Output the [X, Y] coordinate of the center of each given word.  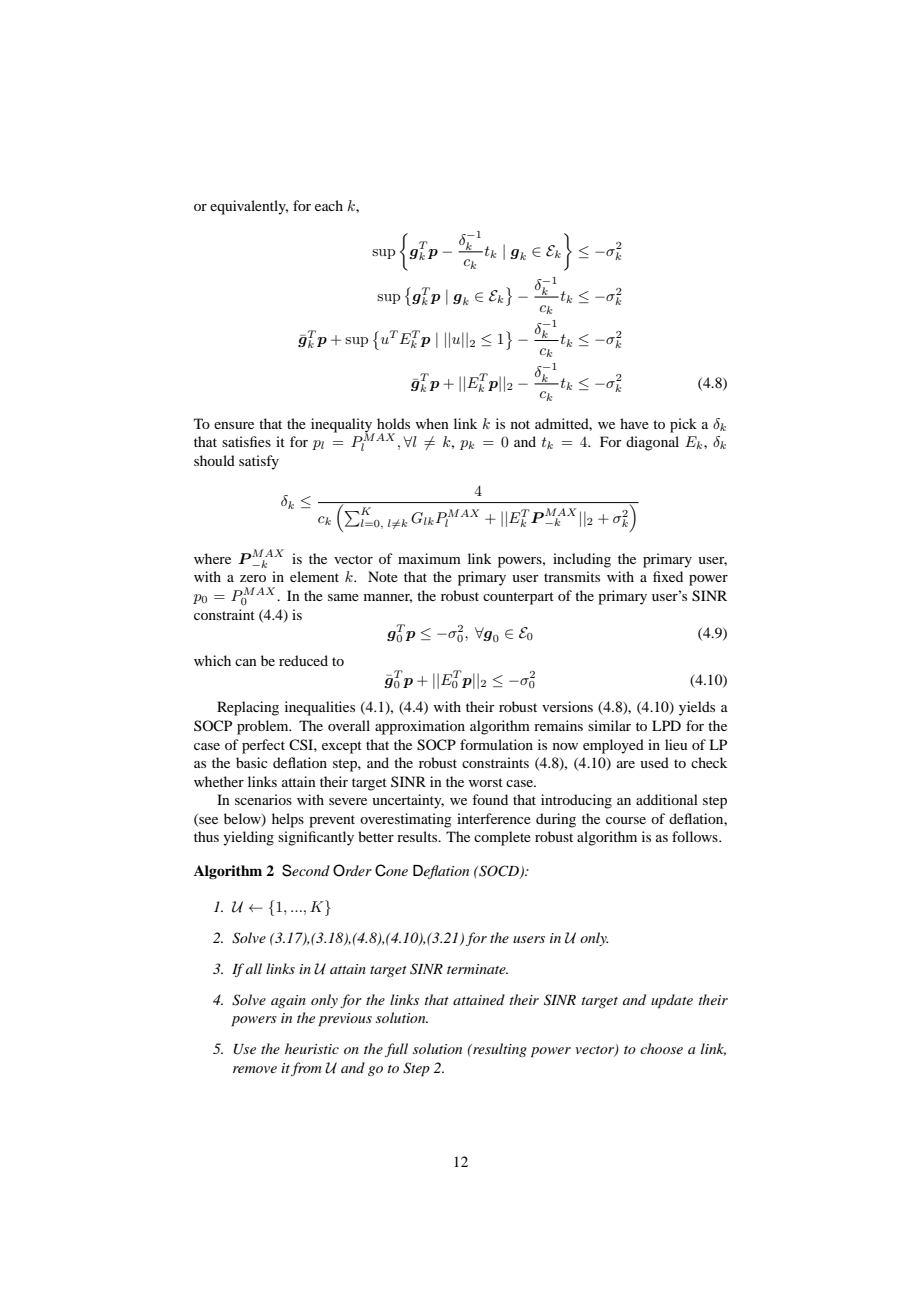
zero [253, 578]
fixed [668, 576]
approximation [420, 727]
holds [393, 423]
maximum [429, 558]
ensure [234, 425]
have [634, 423]
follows [696, 836]
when [432, 423]
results [418, 836]
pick [683, 425]
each [329, 205]
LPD [666, 725]
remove [255, 1069]
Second [306, 870]
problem [264, 727]
